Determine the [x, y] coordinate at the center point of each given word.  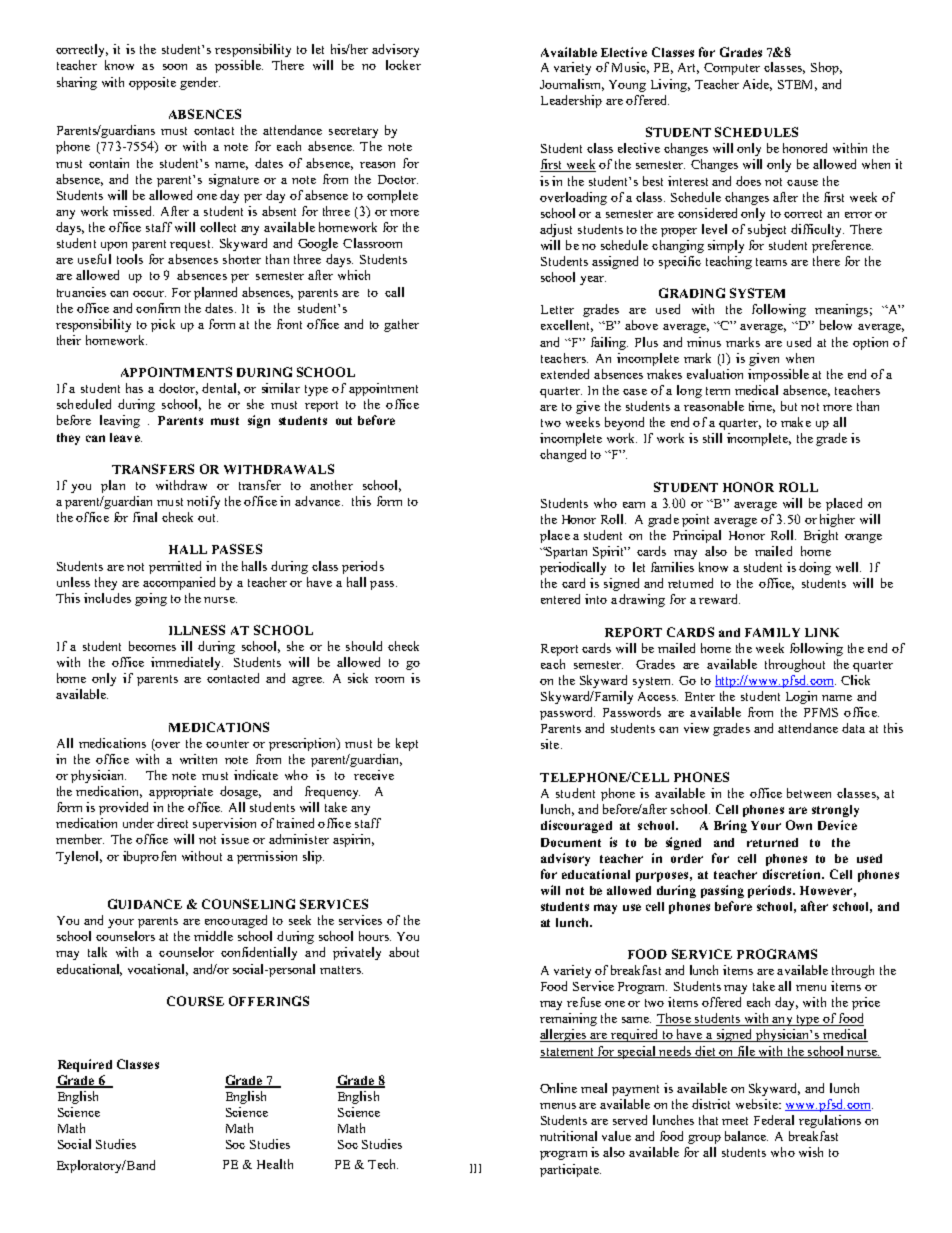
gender [200, 83]
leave [126, 437]
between [809, 793]
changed [563, 455]
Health [275, 1164]
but [789, 406]
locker [403, 65]
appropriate [181, 792]
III [475, 1168]
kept [407, 744]
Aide [757, 85]
